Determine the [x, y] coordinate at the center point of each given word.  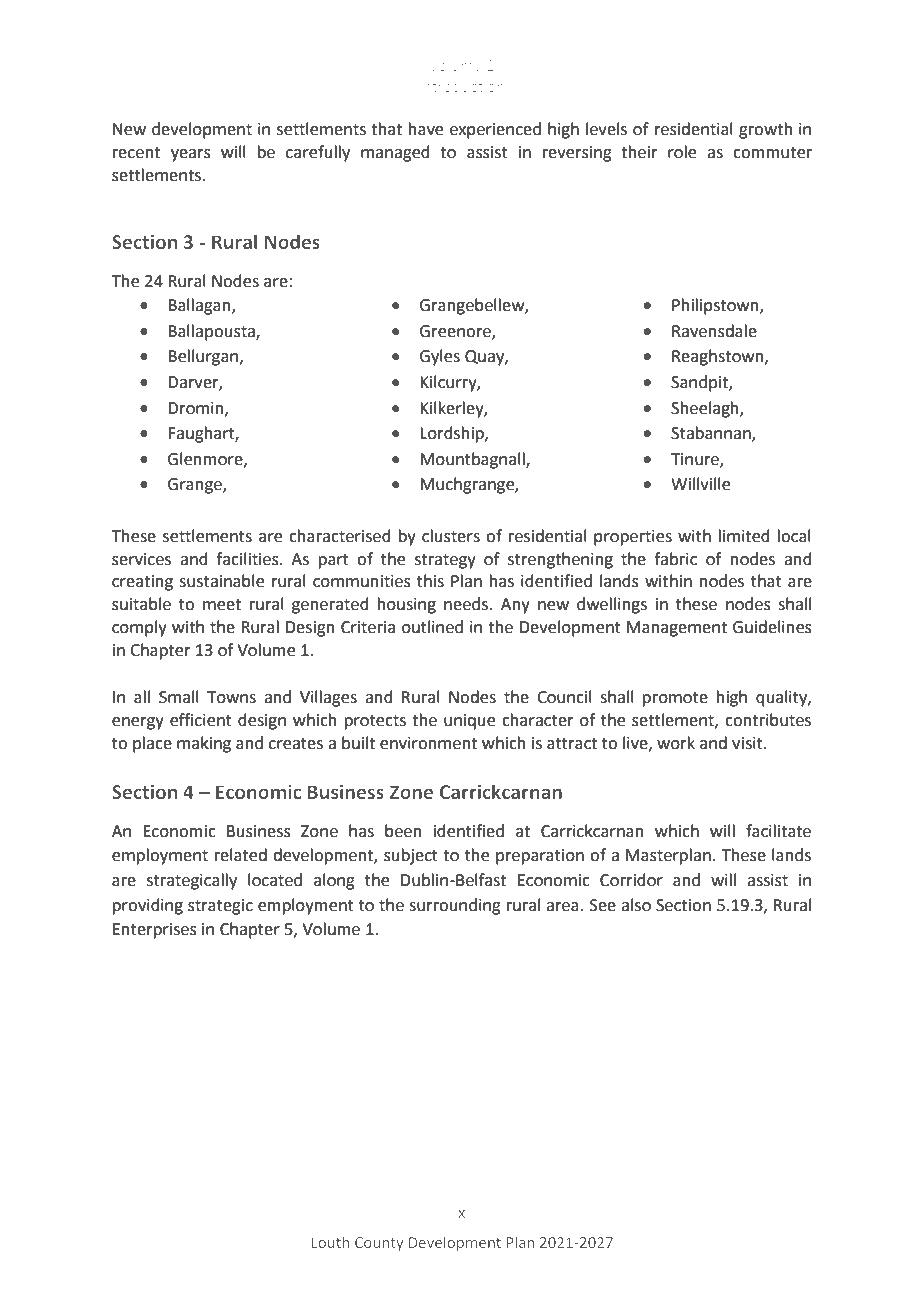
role [682, 152]
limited [744, 536]
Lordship [453, 434]
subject [411, 856]
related [241, 855]
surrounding [455, 906]
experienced [495, 130]
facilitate [778, 831]
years [191, 155]
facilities [248, 559]
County [379, 1244]
